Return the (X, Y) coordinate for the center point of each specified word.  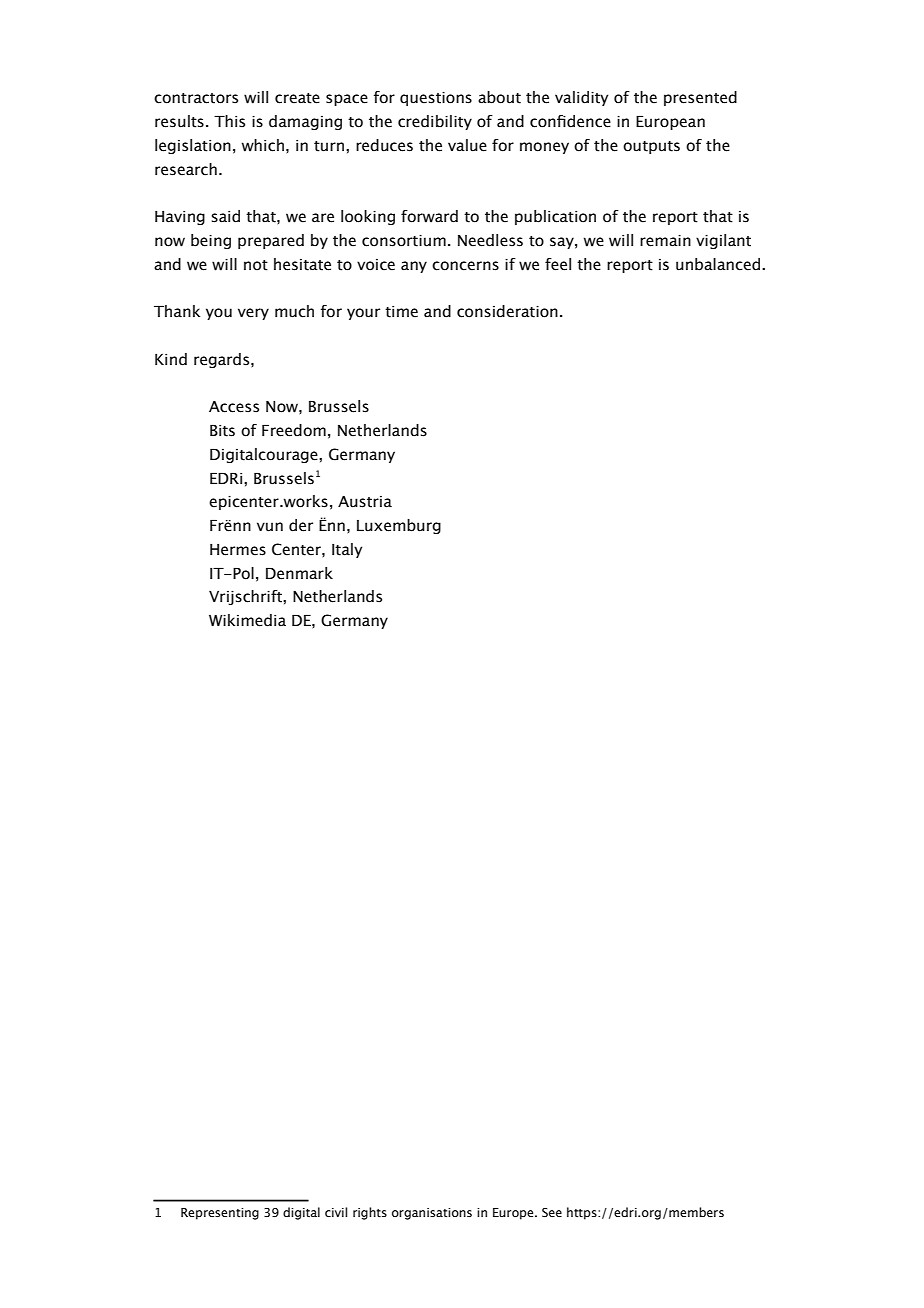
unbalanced (719, 264)
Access (234, 407)
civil (336, 1212)
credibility (435, 122)
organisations (432, 1214)
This (229, 121)
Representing (220, 1214)
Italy (347, 550)
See (552, 1212)
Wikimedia (247, 620)
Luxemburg (399, 526)
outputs (651, 147)
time (401, 312)
